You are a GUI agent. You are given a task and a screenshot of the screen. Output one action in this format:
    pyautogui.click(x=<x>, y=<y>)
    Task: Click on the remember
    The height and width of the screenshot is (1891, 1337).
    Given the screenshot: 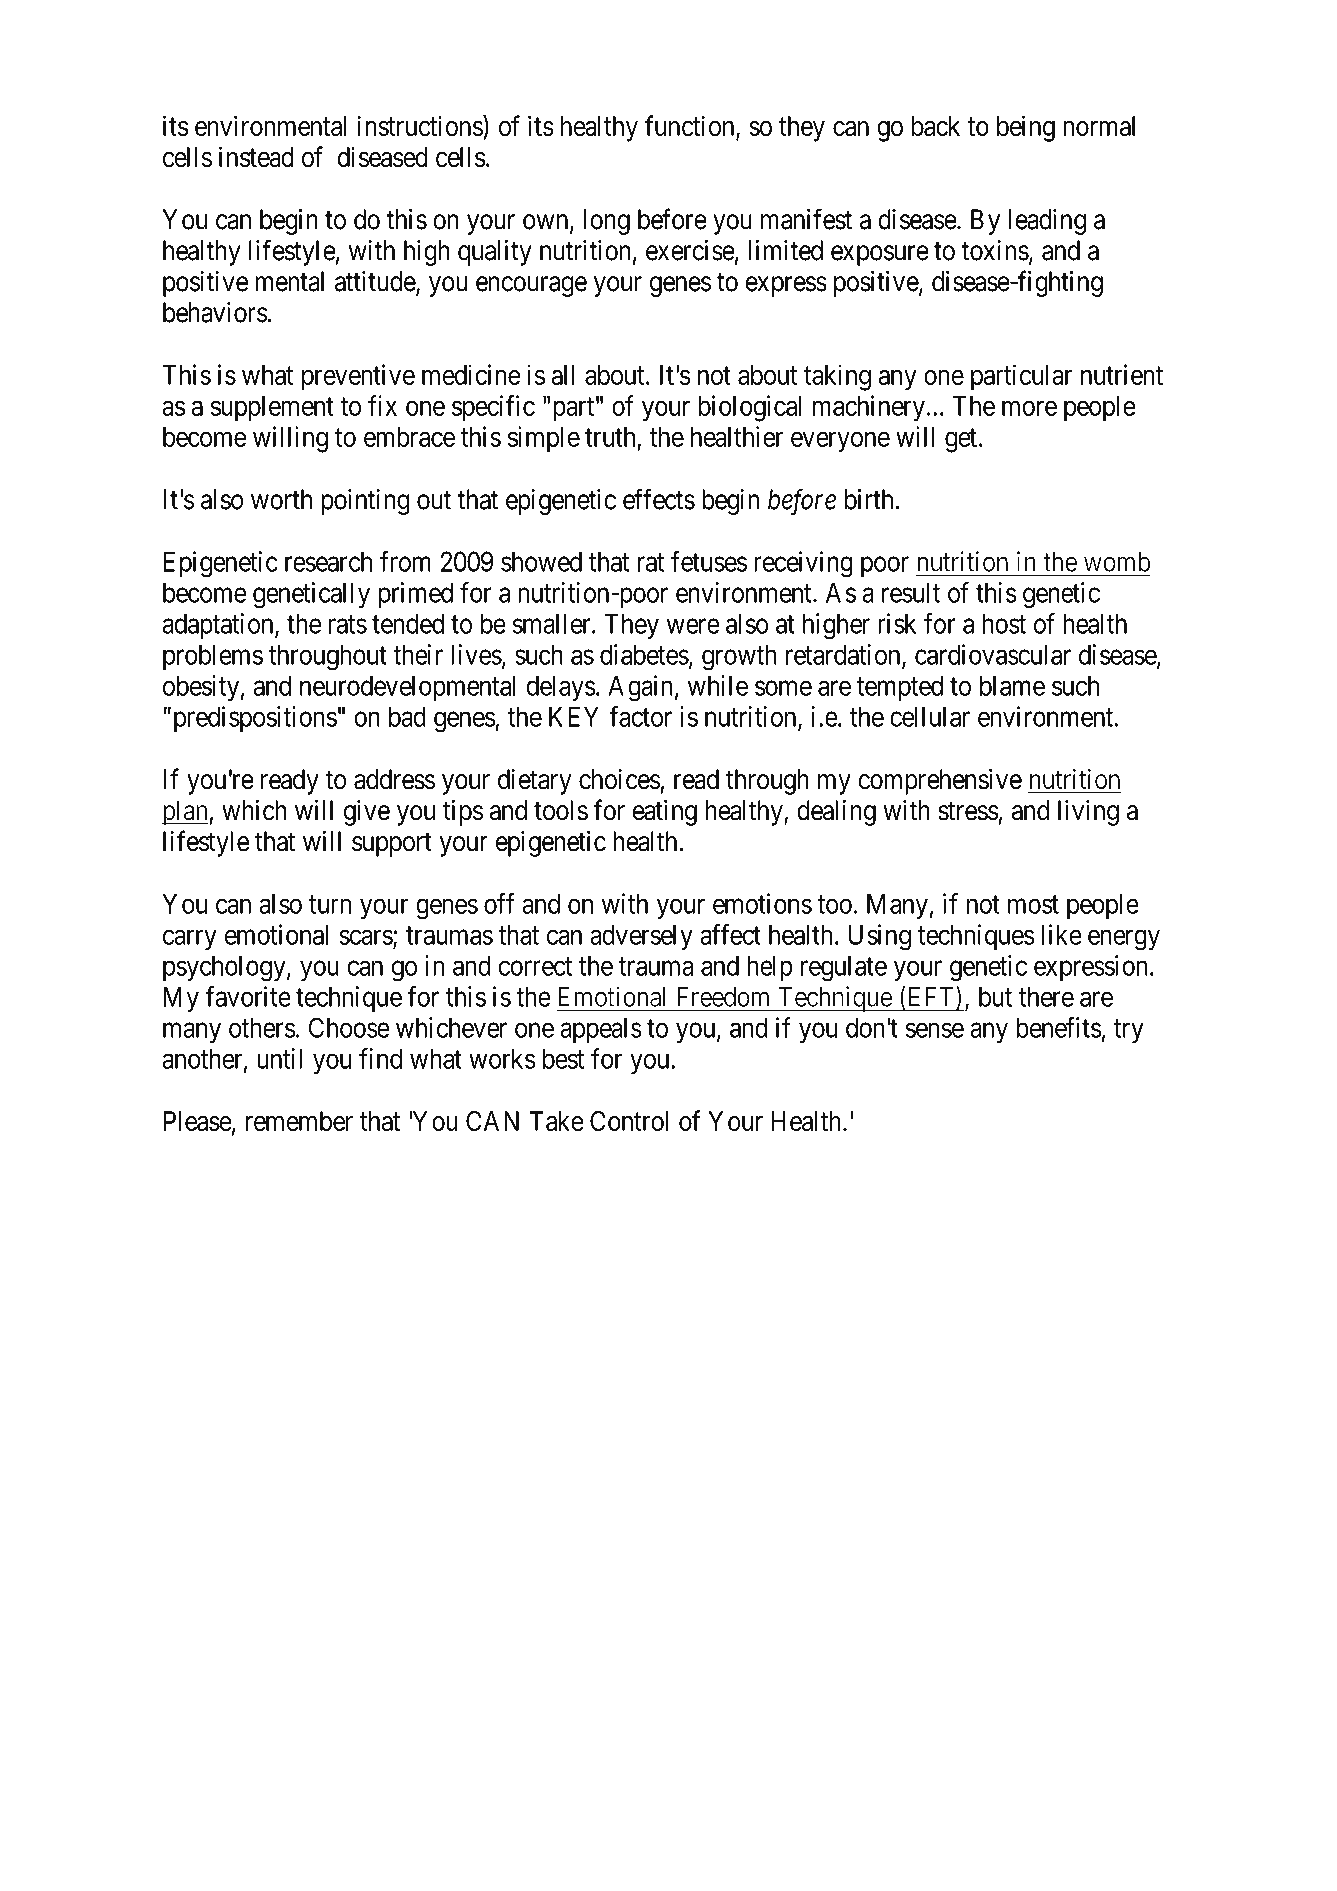 What is the action you would take?
    pyautogui.click(x=299, y=1121)
